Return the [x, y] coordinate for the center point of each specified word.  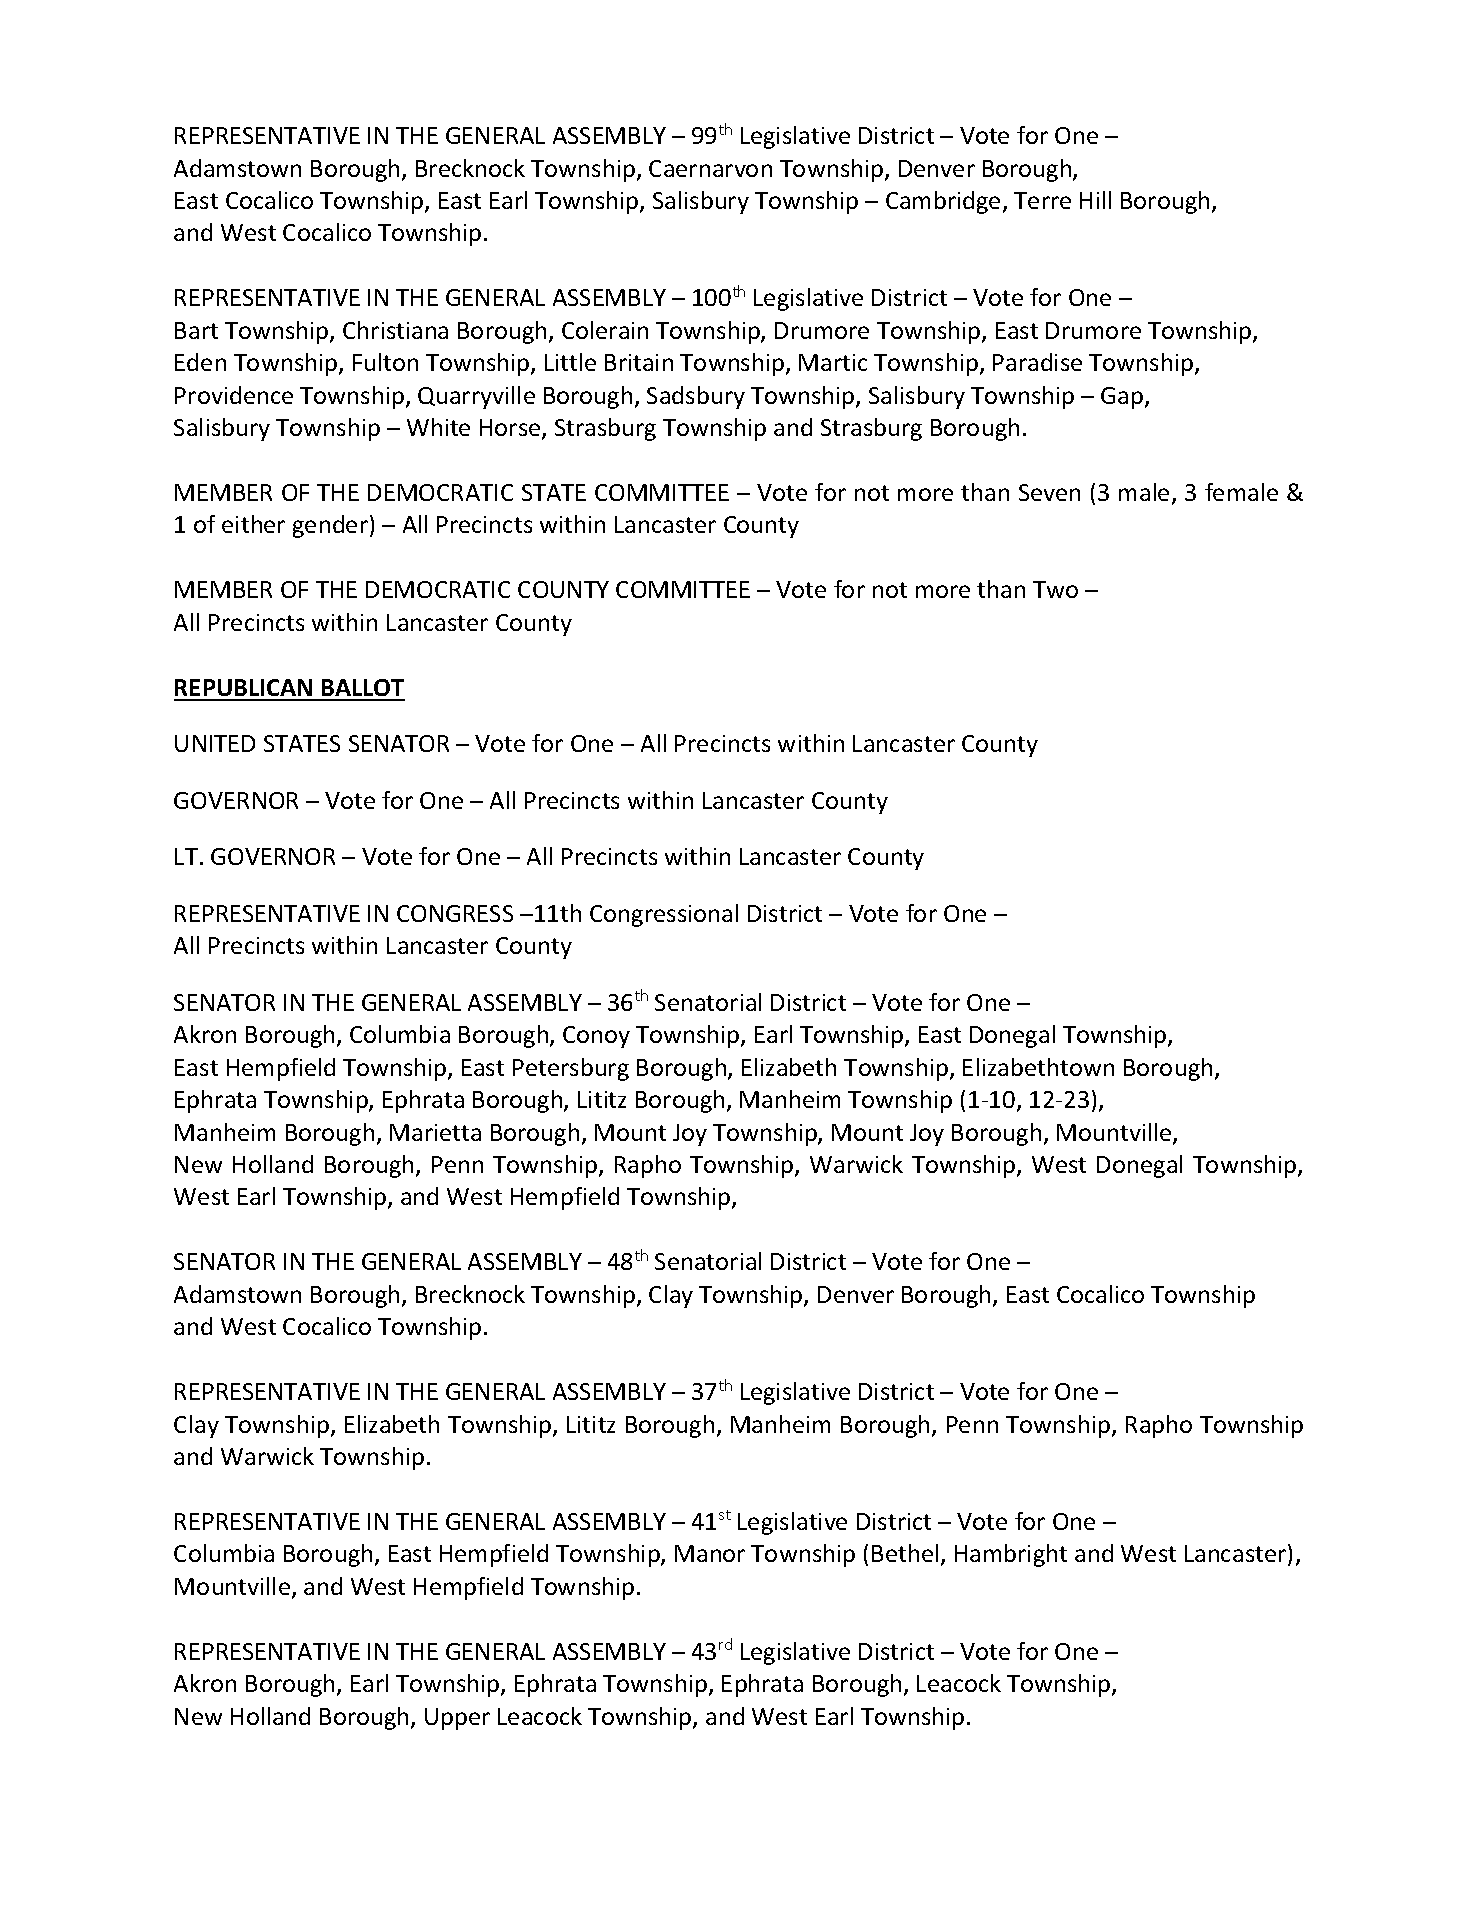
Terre [1042, 200]
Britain [639, 362]
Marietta [435, 1132]
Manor [710, 1553]
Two [1055, 589]
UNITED [215, 743]
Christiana [395, 330]
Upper [457, 1719]
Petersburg [571, 1069]
